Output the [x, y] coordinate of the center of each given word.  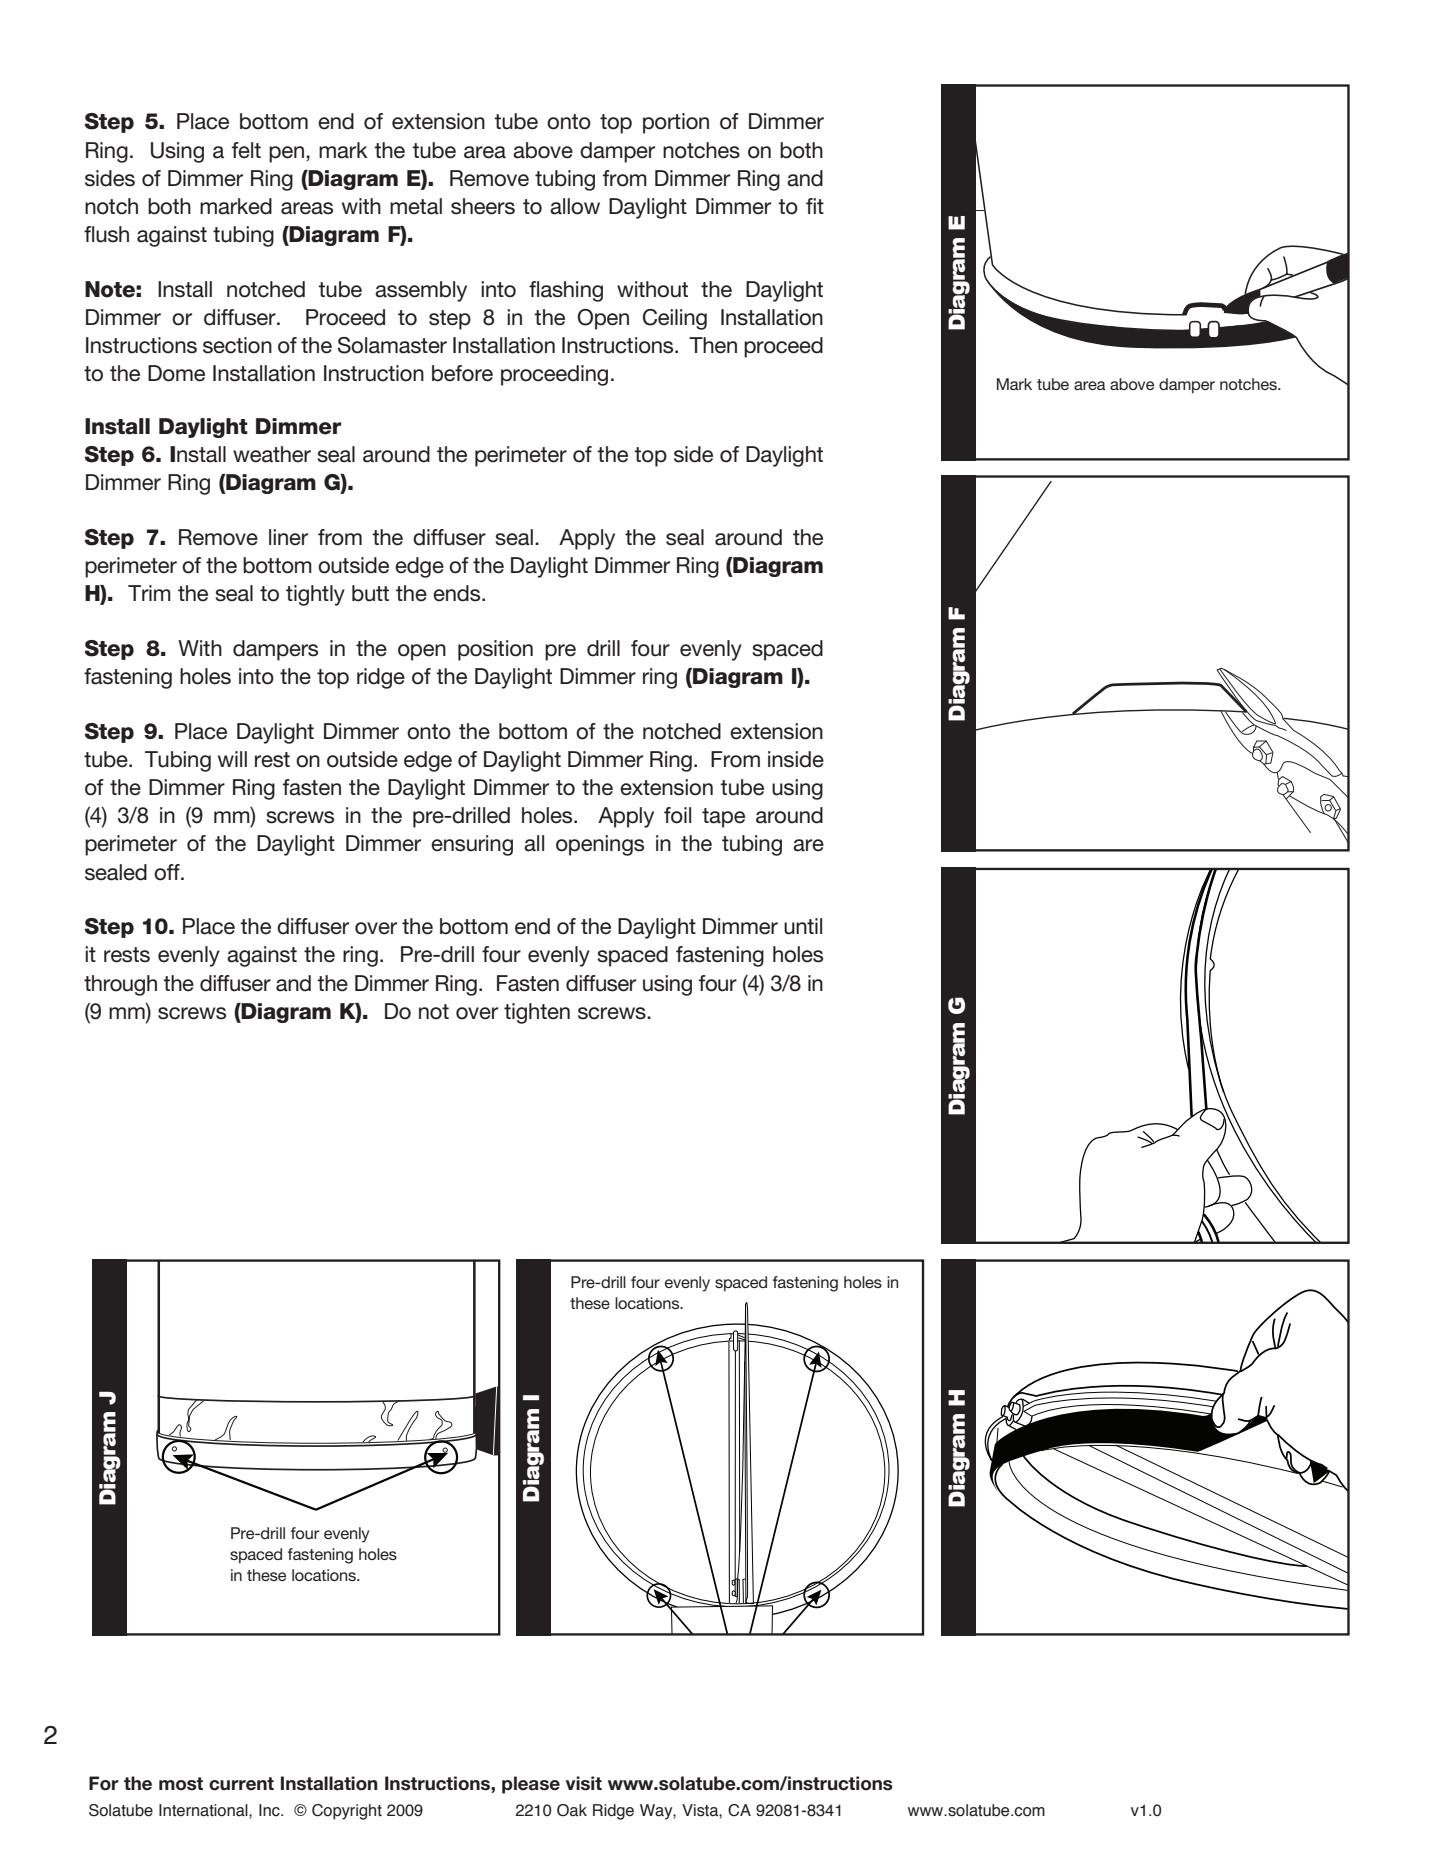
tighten [537, 1013]
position [495, 650]
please [531, 1785]
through [120, 985]
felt [246, 150]
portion [676, 123]
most [181, 1784]
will [232, 759]
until [803, 926]
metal [416, 206]
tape [723, 818]
